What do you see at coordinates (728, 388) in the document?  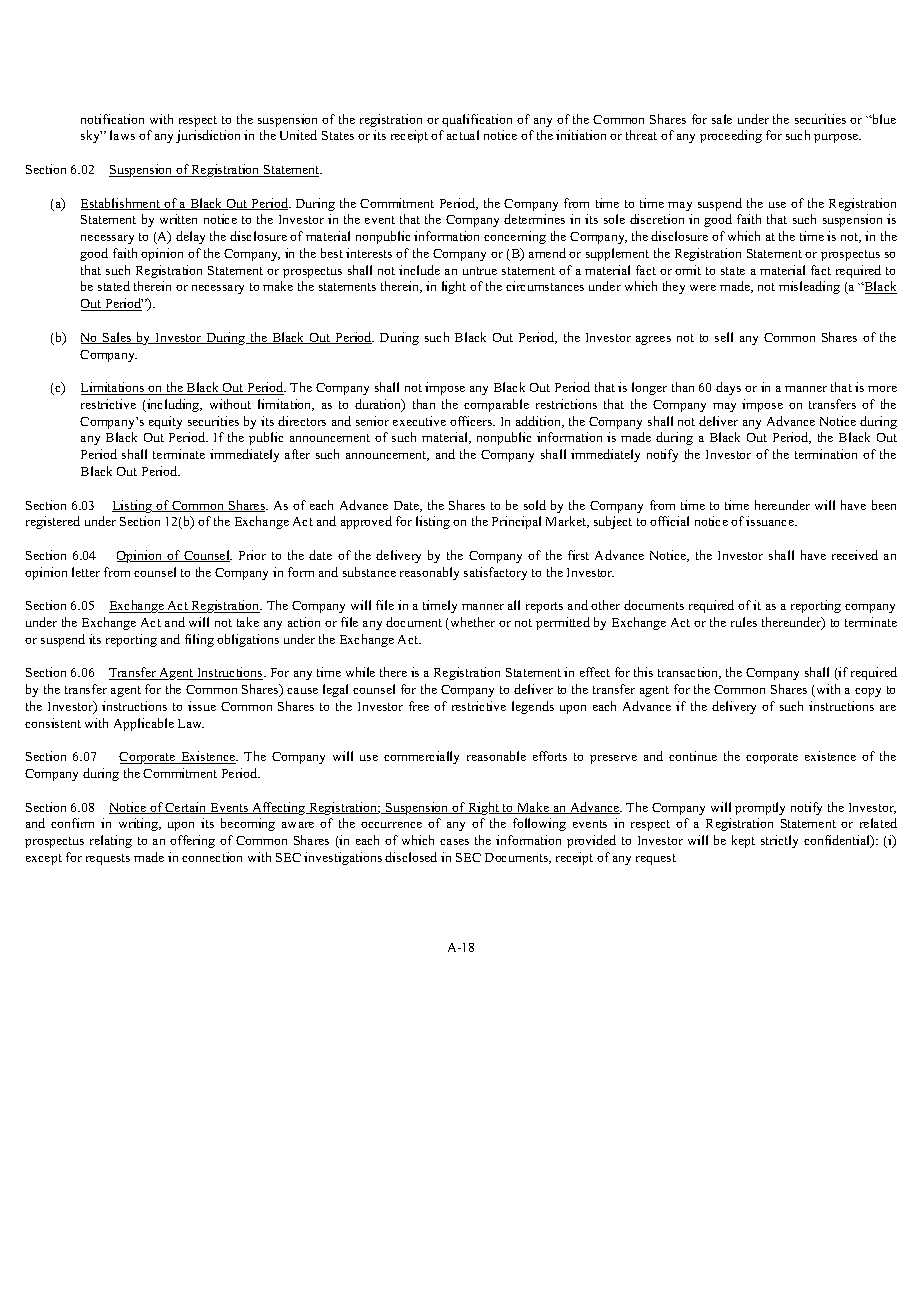 I see `days` at bounding box center [728, 388].
